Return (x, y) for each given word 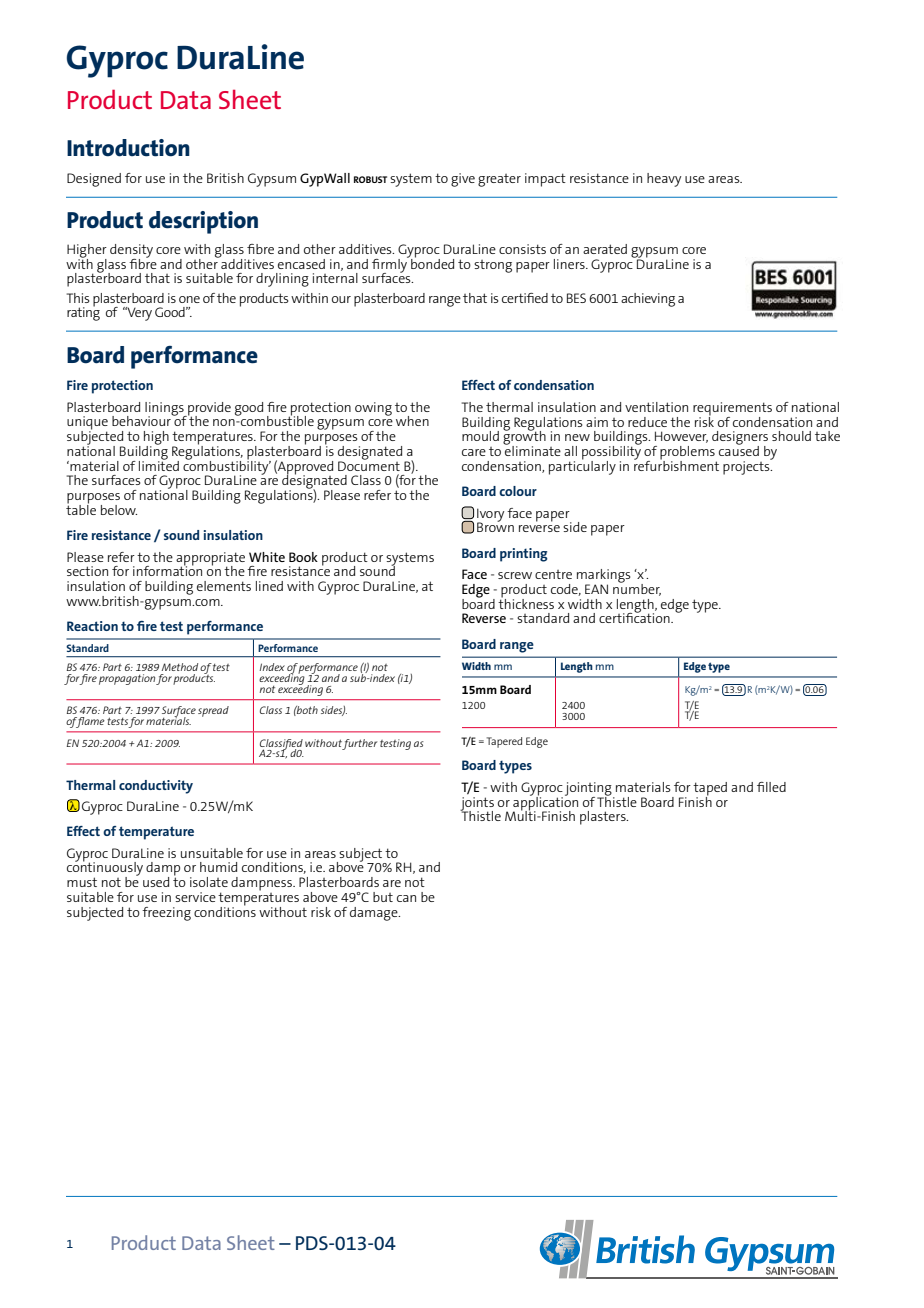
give (463, 180)
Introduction (128, 148)
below (119, 510)
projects (747, 467)
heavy (664, 180)
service (195, 897)
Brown (495, 526)
